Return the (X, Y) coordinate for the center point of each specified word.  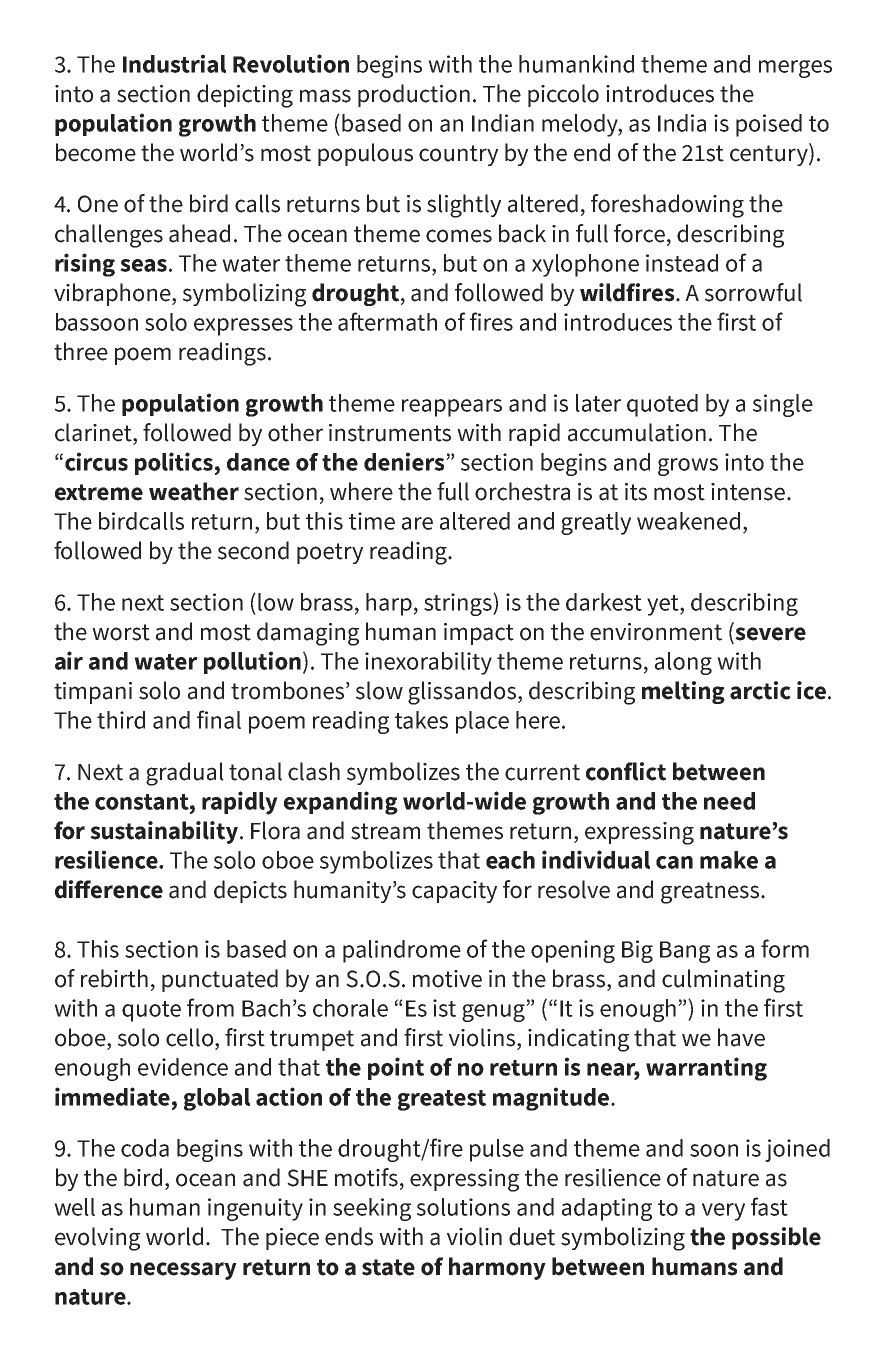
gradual (185, 774)
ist (444, 1008)
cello (191, 1038)
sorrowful (753, 292)
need (729, 801)
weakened (688, 521)
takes (421, 720)
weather (194, 491)
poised (769, 125)
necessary (183, 1271)
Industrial (174, 63)
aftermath (387, 321)
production (414, 95)
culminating (723, 981)
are (417, 523)
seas (143, 265)
